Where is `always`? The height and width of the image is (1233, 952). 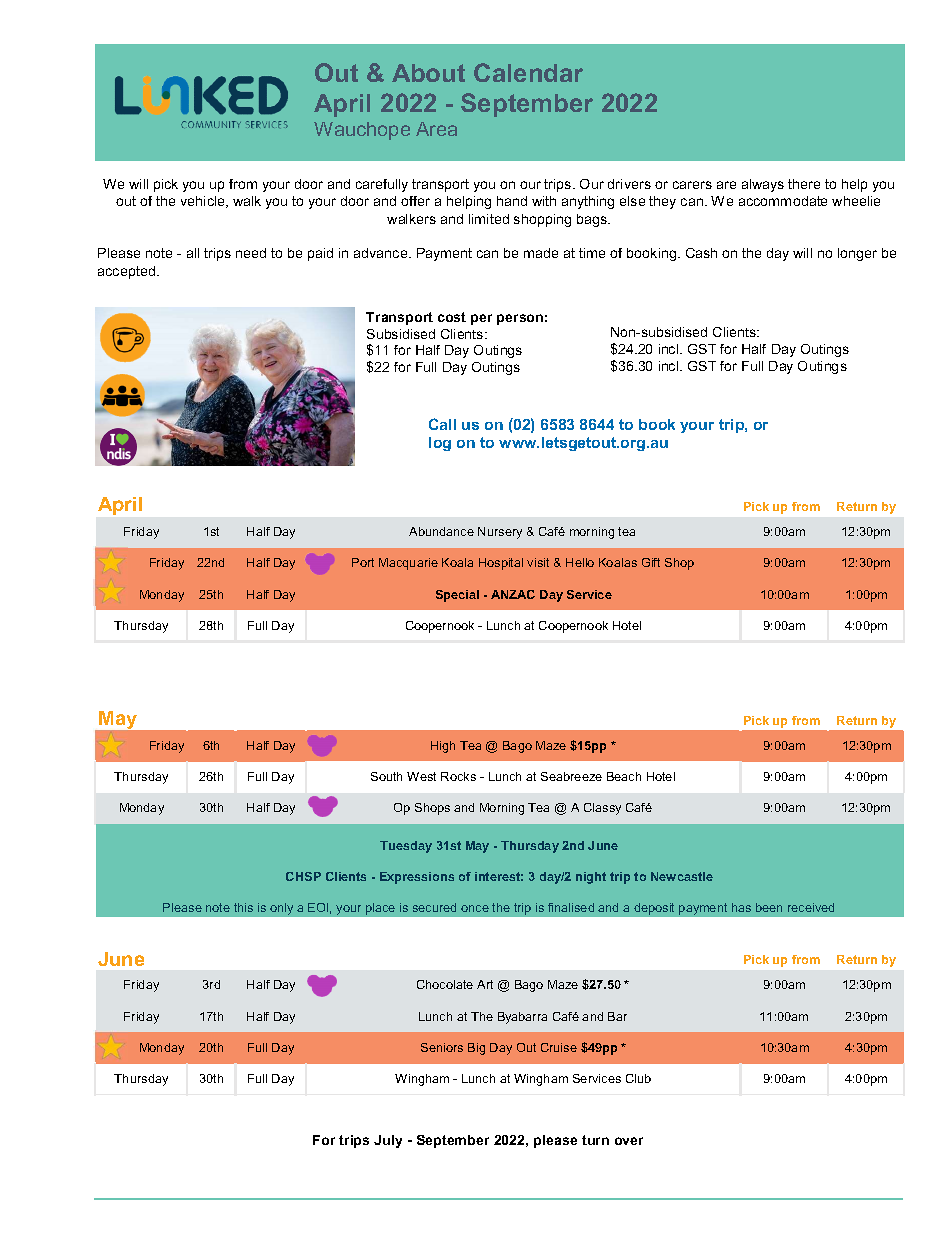 always is located at coordinates (763, 185).
